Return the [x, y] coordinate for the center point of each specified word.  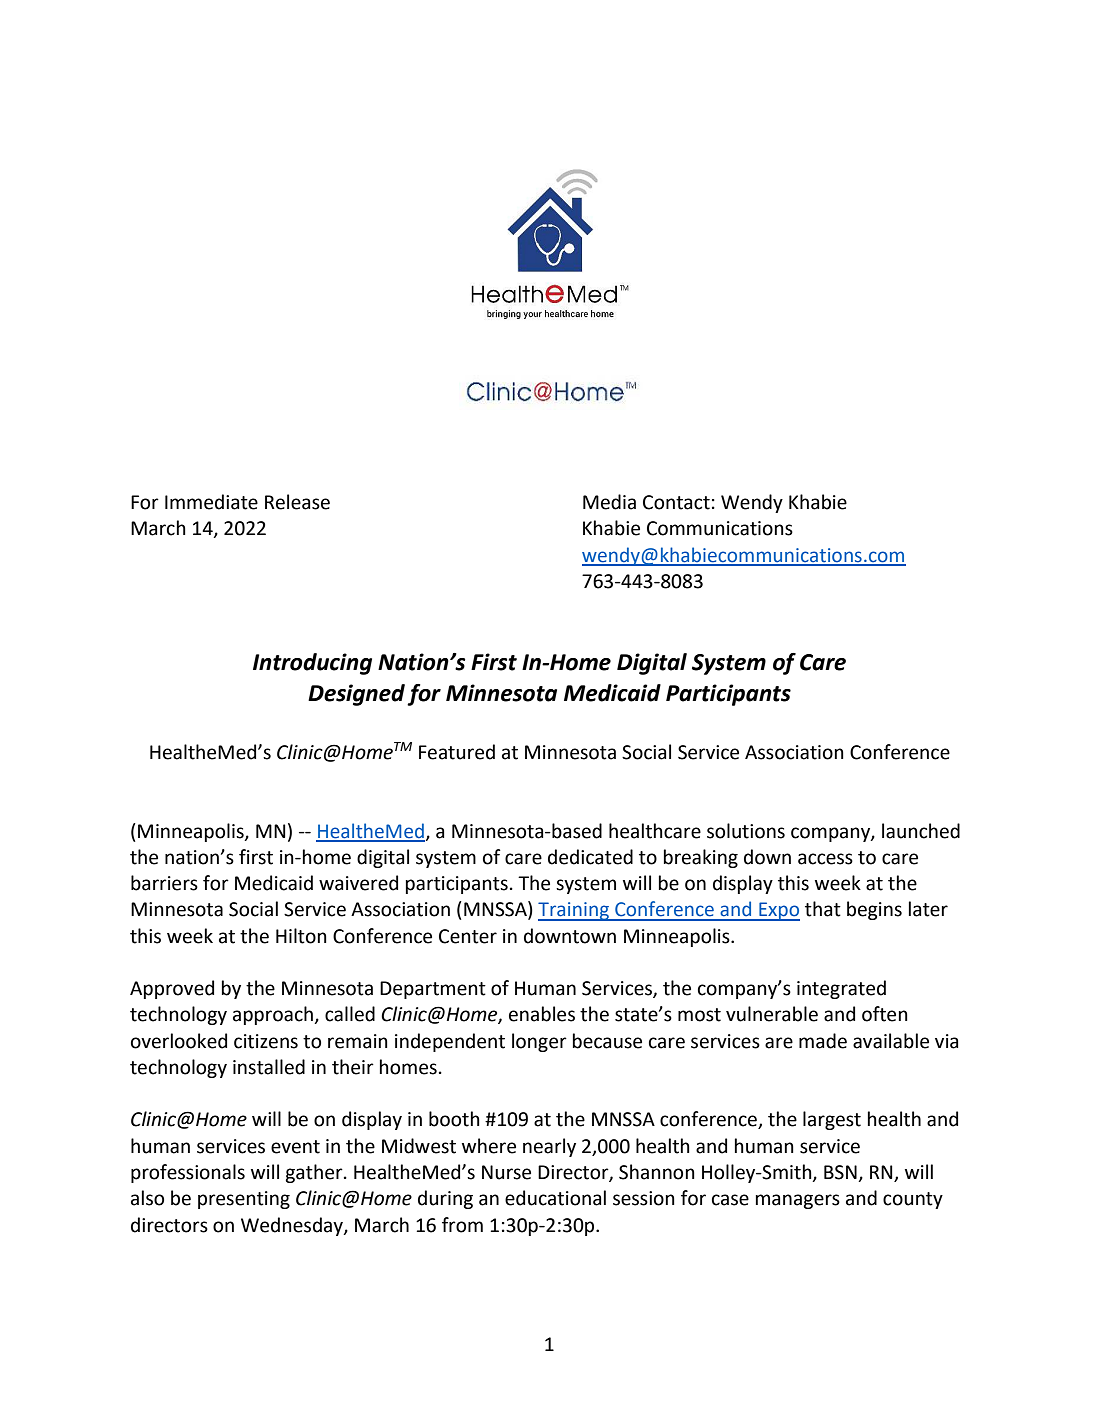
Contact [676, 502]
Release [297, 502]
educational [555, 1198]
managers [798, 1201]
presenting [244, 1200]
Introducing [312, 664]
